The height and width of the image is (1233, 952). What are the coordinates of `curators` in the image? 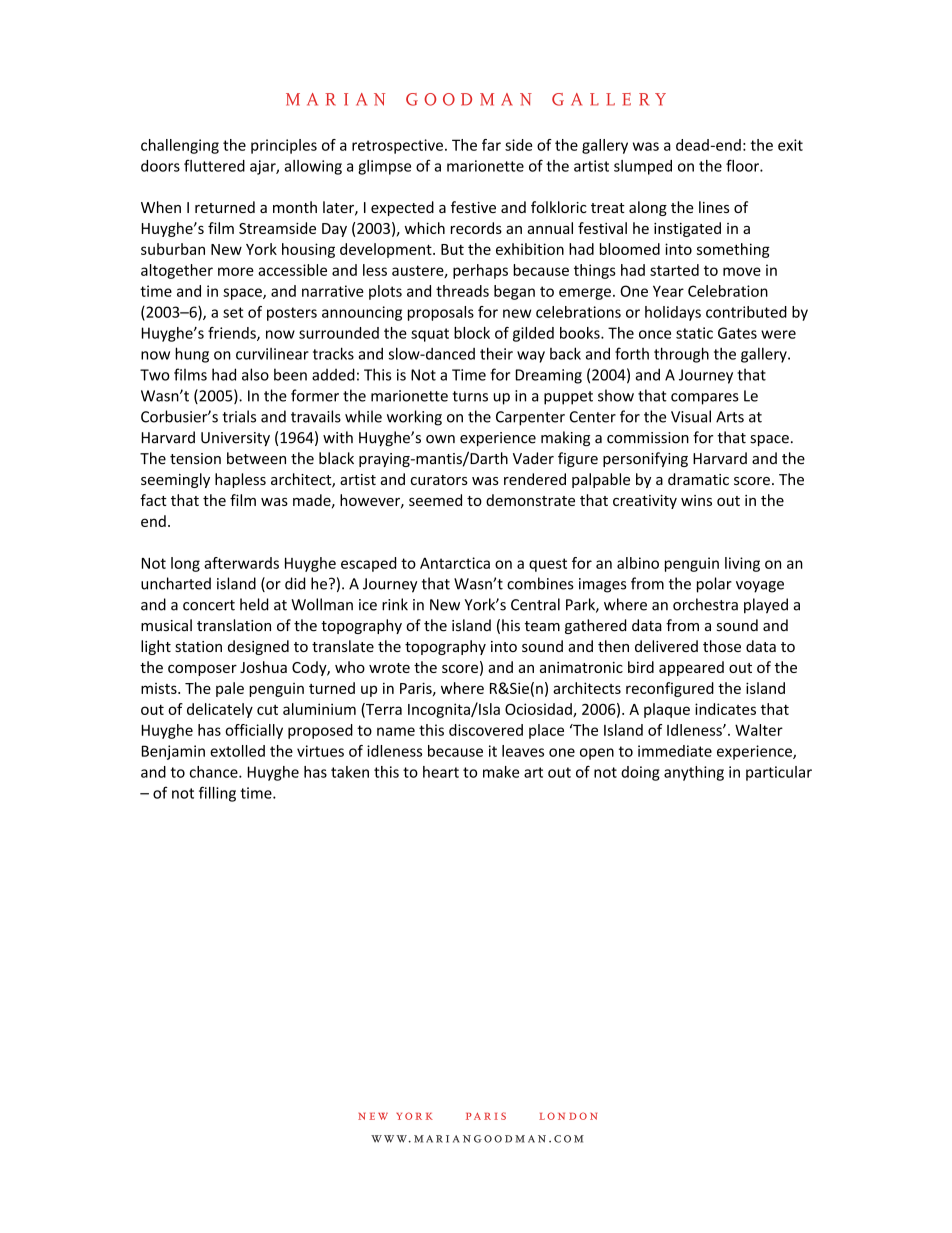 It's located at (439, 480).
